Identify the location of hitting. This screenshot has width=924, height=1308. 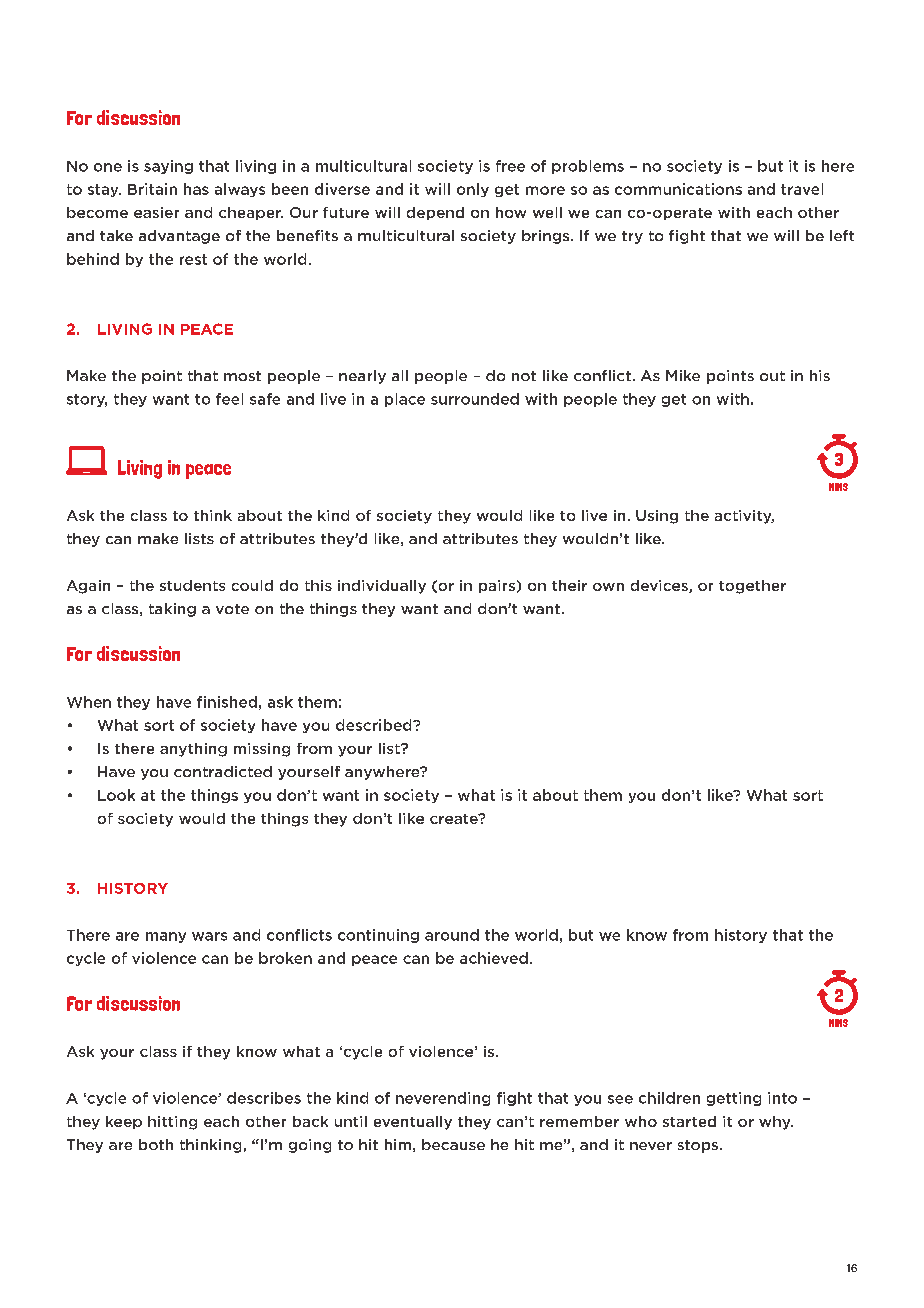
(172, 1123).
